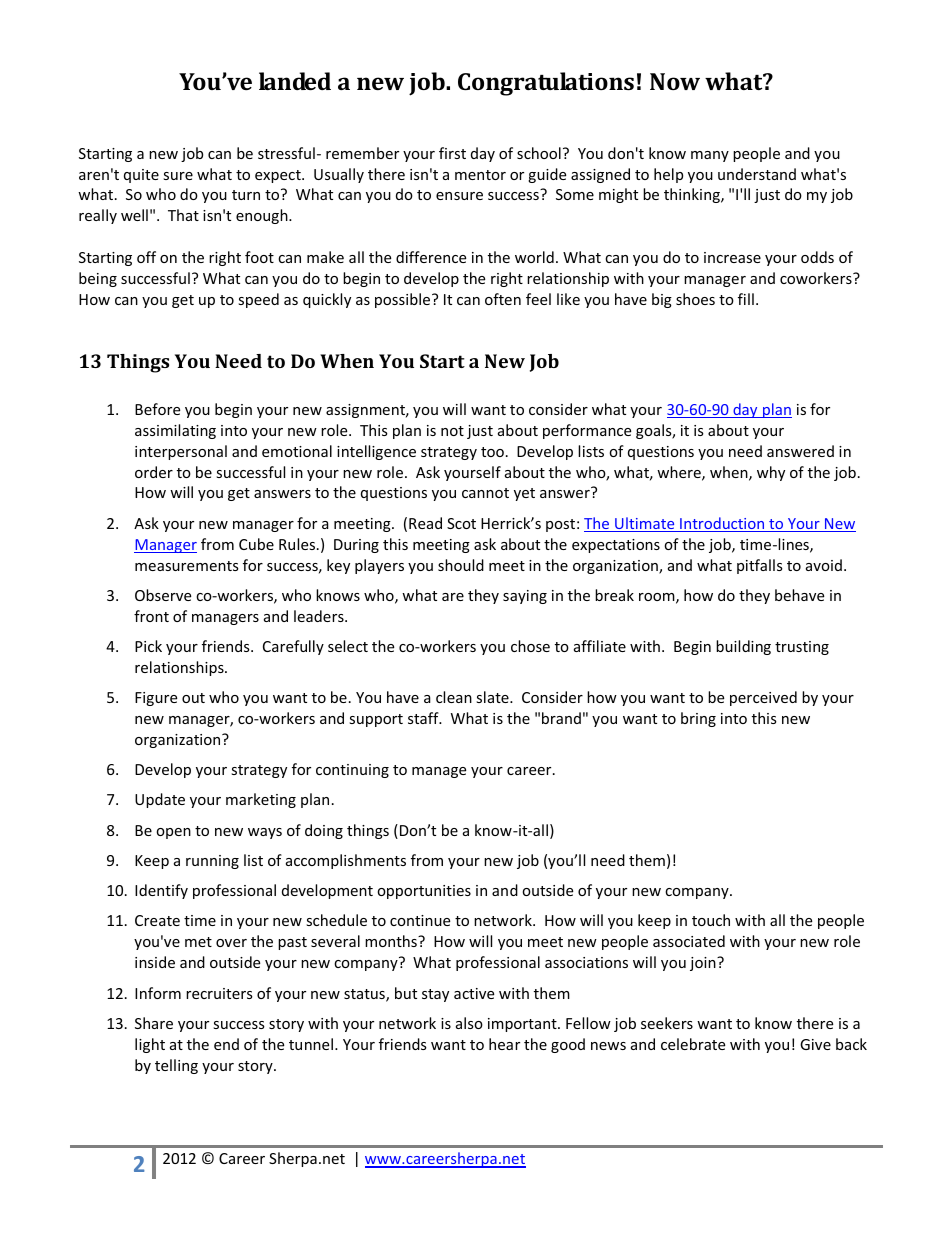  I want to click on first, so click(452, 153).
